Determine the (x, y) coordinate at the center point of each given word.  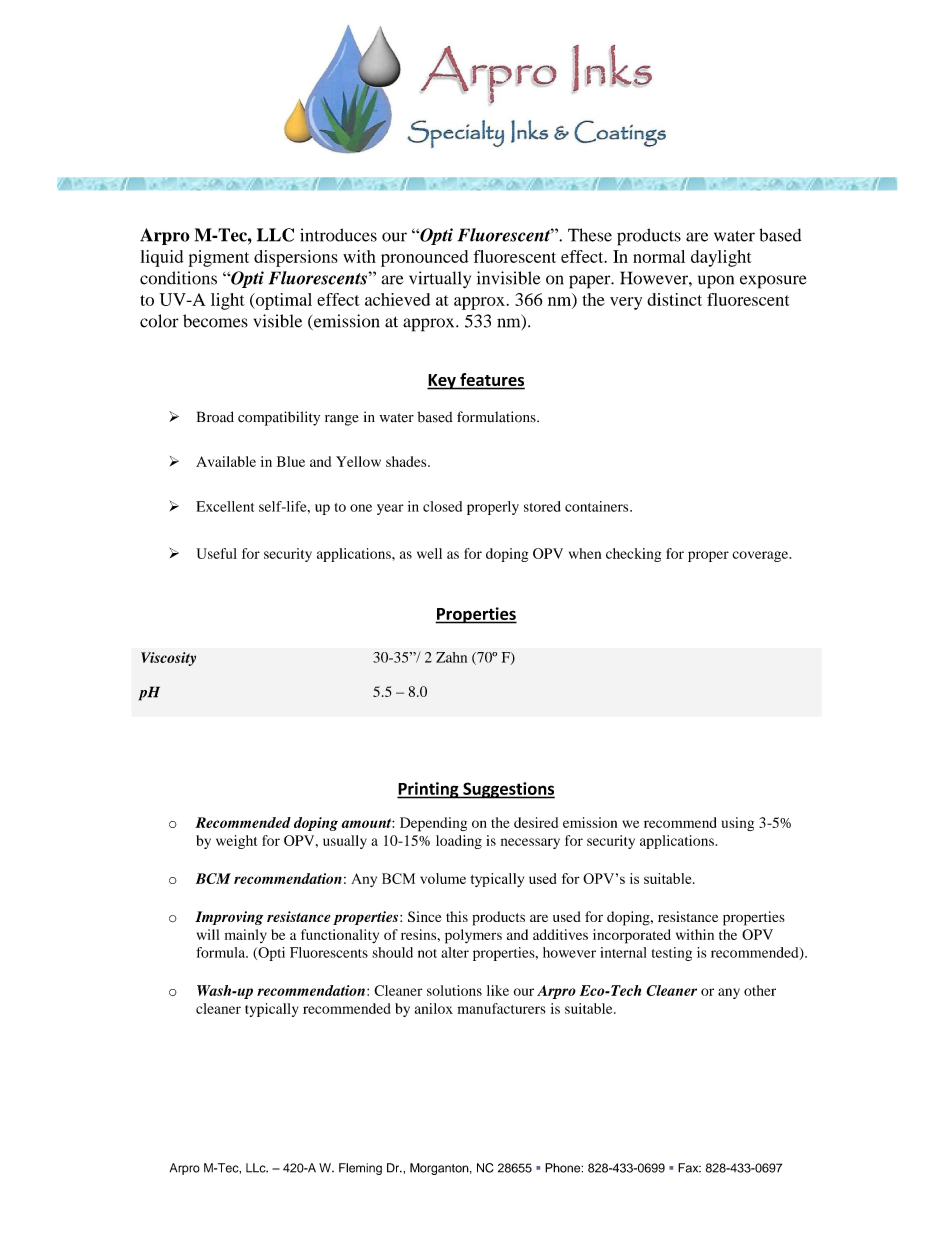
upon (716, 282)
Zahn (451, 657)
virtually (440, 280)
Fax (689, 1168)
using (738, 824)
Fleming (360, 1169)
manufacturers (501, 1008)
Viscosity (168, 659)
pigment (219, 258)
